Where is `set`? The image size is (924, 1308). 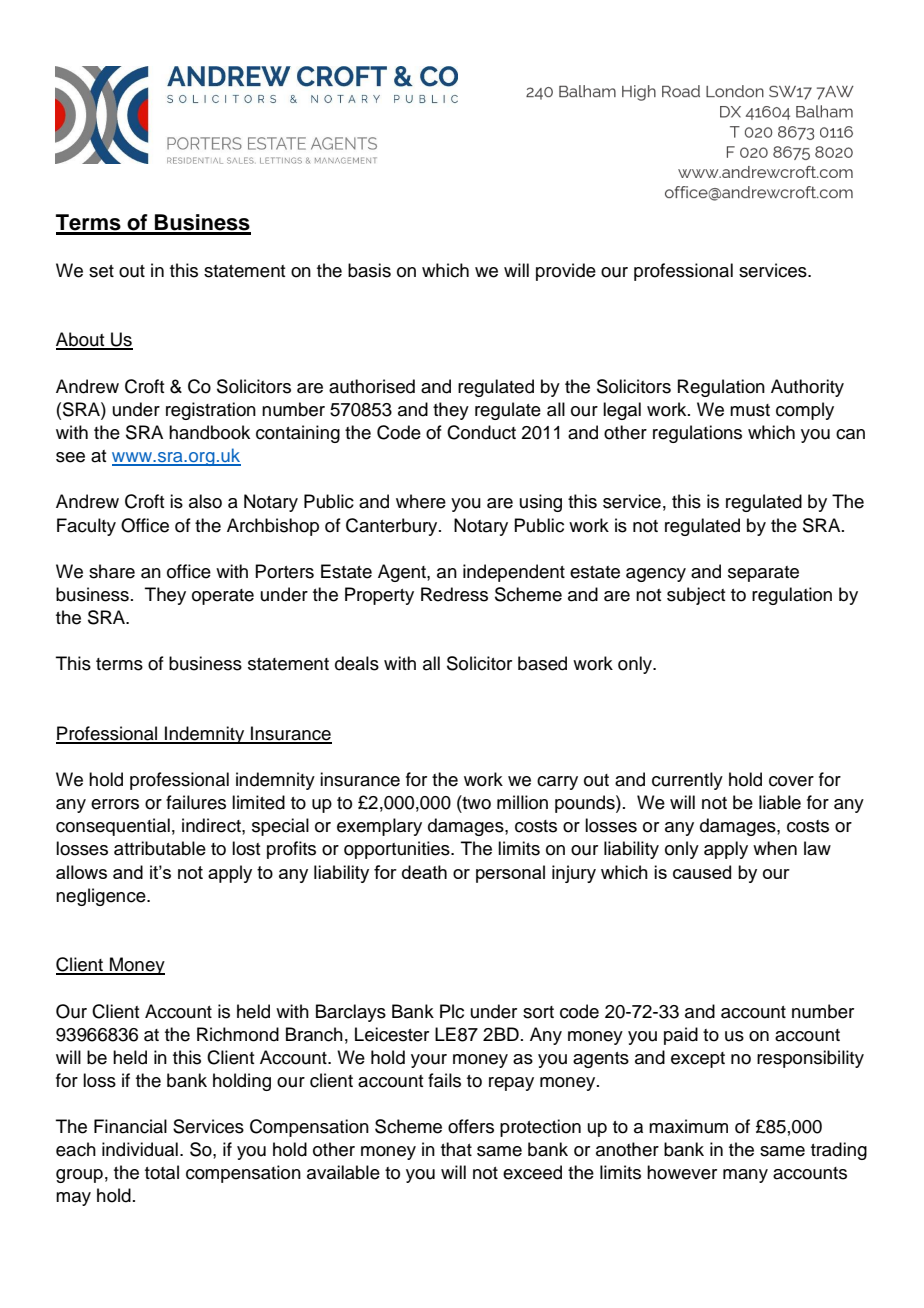
set is located at coordinates (101, 271).
